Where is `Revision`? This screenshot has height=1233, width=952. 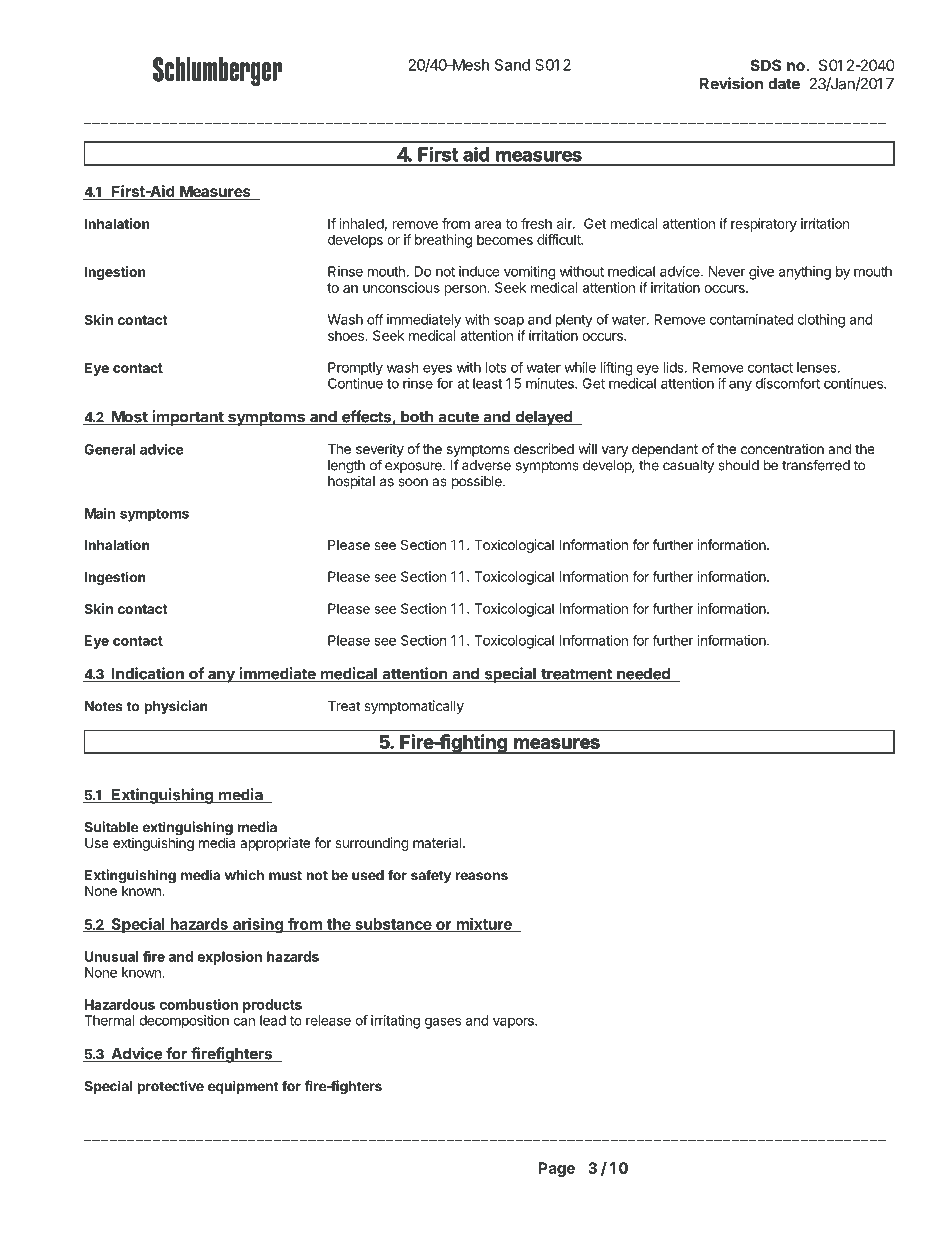
Revision is located at coordinates (731, 83).
